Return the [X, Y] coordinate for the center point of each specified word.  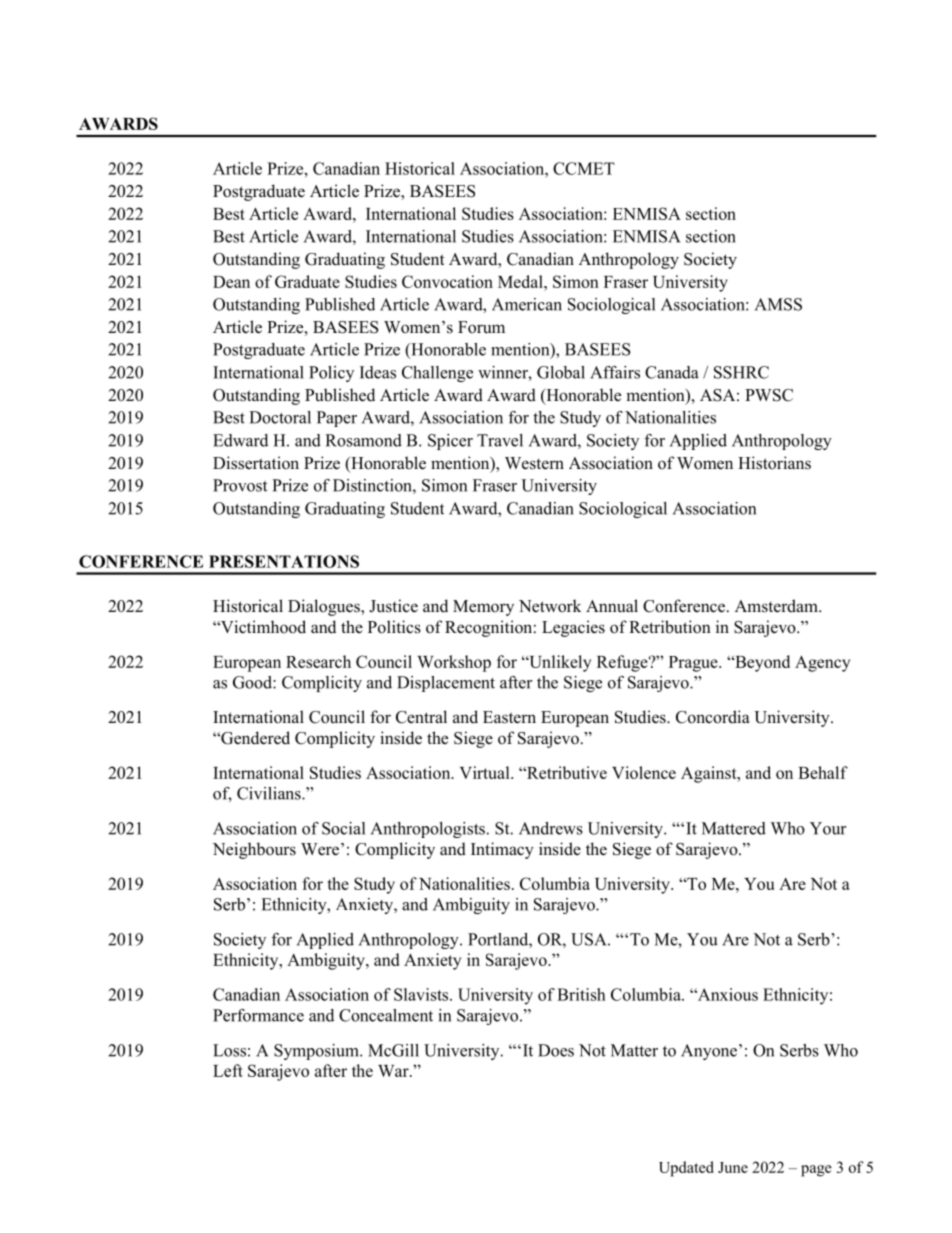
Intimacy [502, 850]
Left [228, 1070]
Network [550, 606]
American [527, 304]
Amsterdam [777, 606]
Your [828, 828]
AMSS [778, 304]
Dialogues [325, 607]
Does [556, 1050]
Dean [231, 282]
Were [320, 849]
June [733, 1167]
